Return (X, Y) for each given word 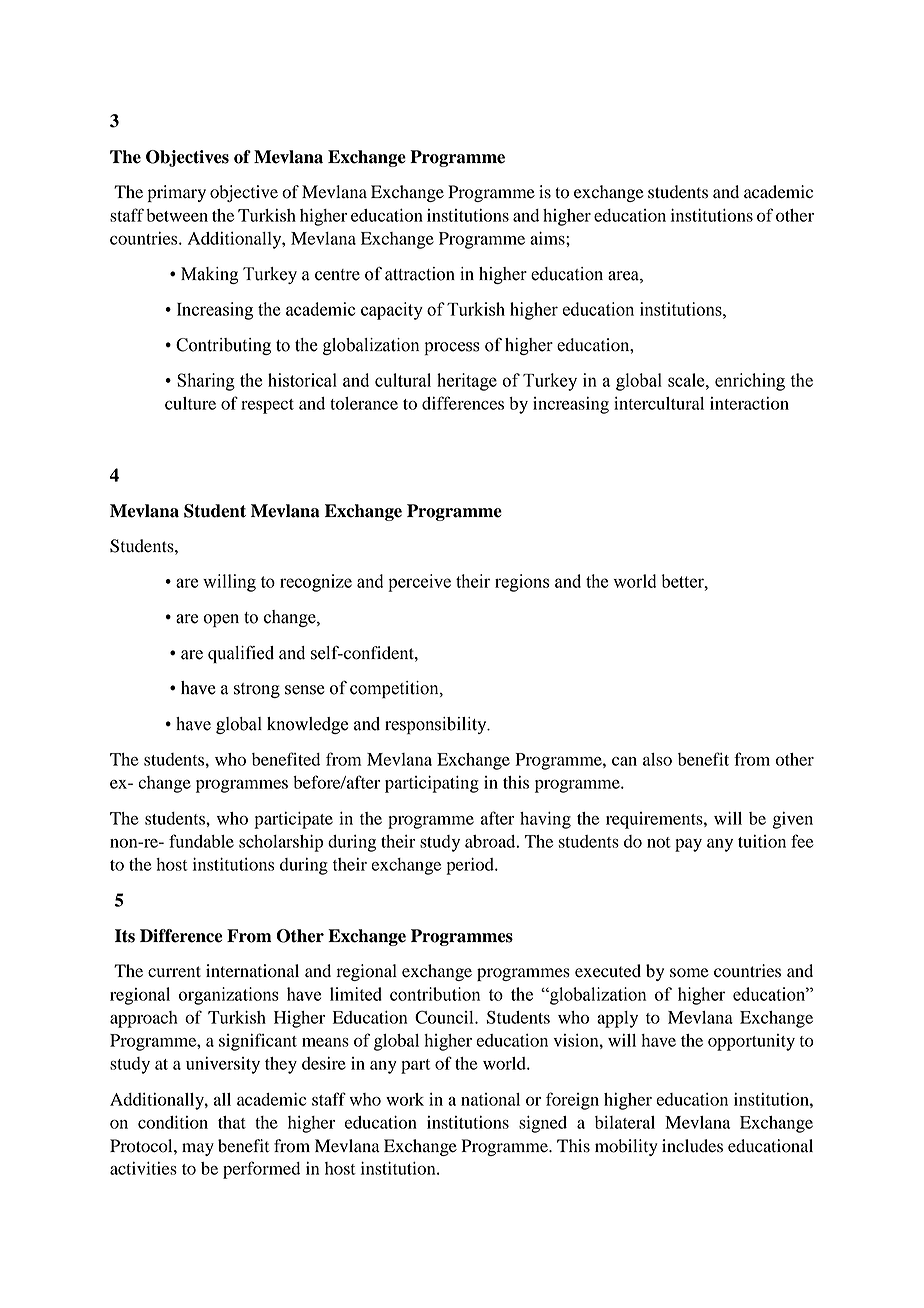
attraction (420, 274)
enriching (750, 382)
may (198, 1149)
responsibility (437, 725)
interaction (749, 403)
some (689, 973)
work (405, 1099)
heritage (467, 382)
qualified (241, 654)
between (177, 215)
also (657, 759)
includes (692, 1146)
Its (125, 936)
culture (190, 403)
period (471, 866)
